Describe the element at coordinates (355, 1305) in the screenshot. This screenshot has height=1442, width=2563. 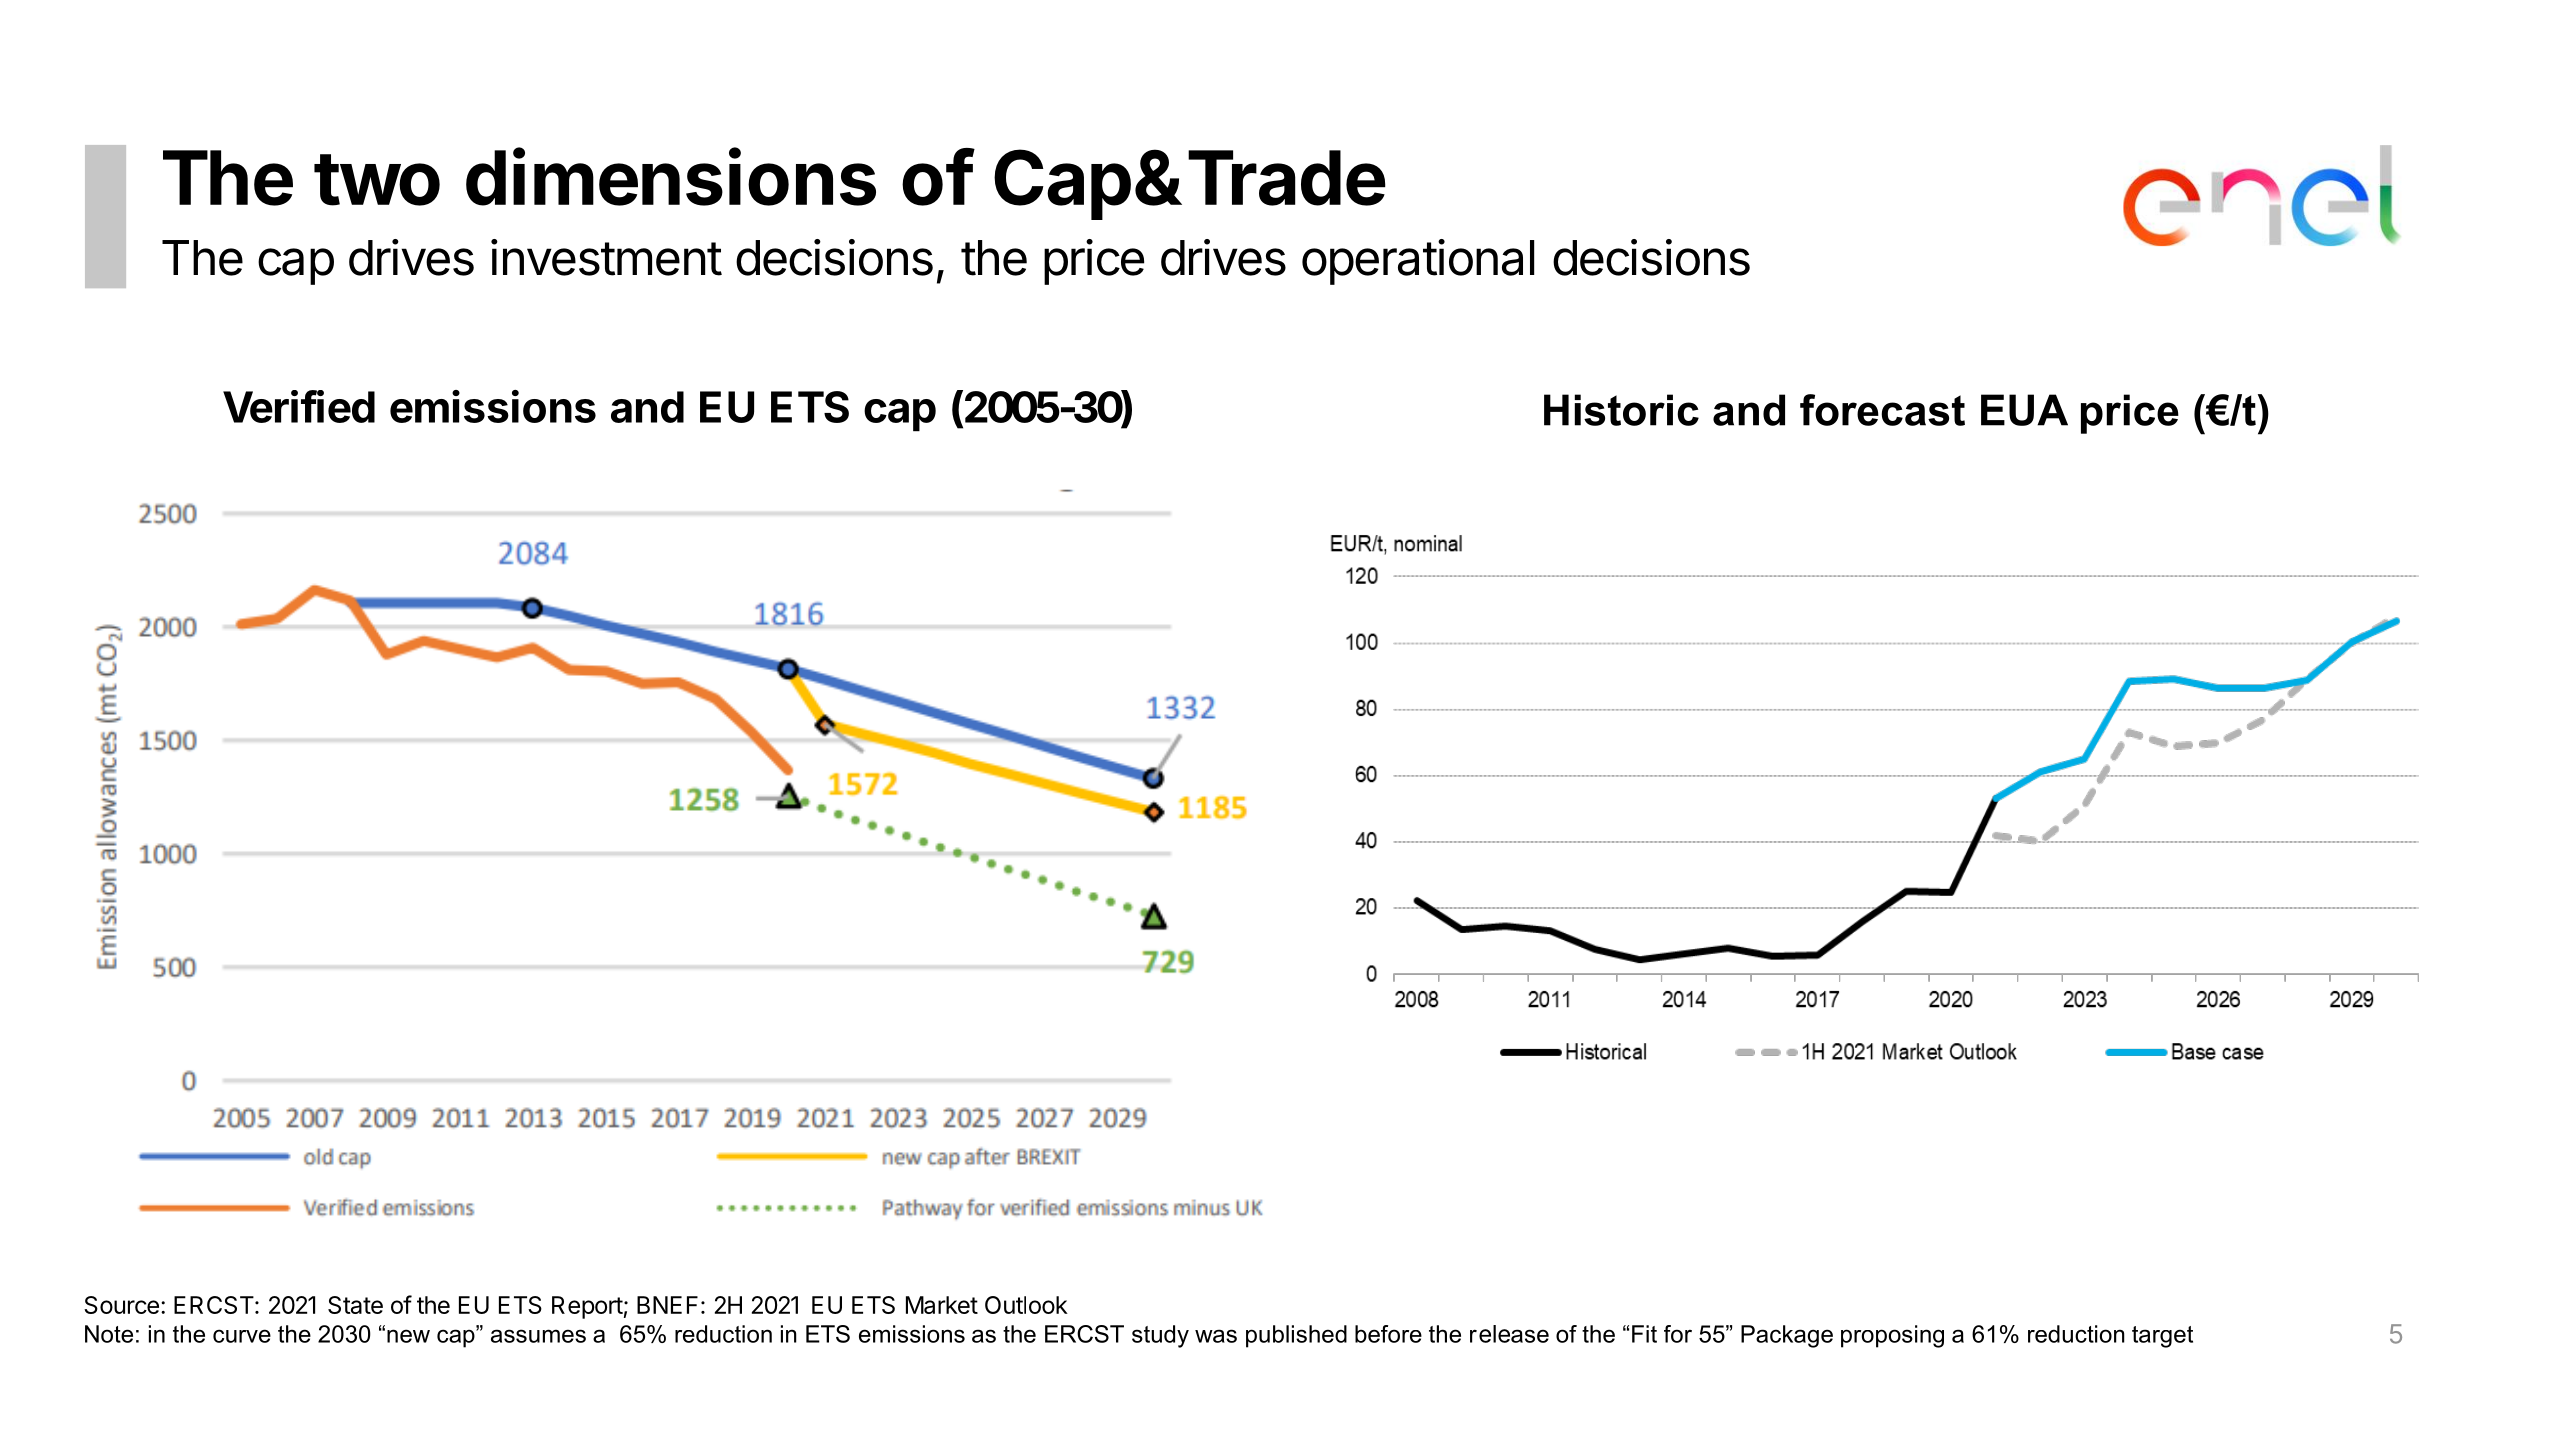
I see `State` at that location.
